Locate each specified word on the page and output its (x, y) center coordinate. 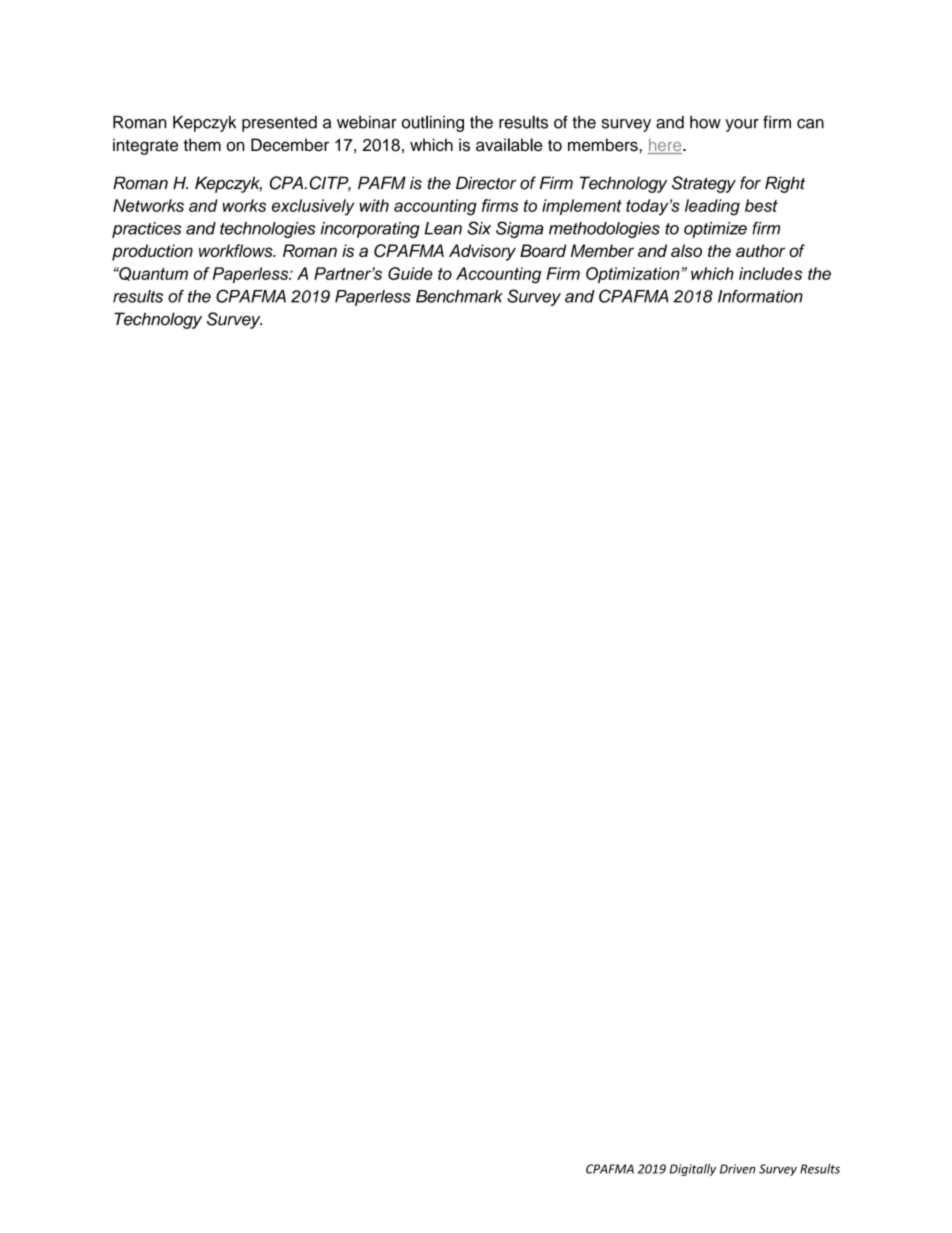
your (742, 125)
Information (760, 296)
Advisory (482, 252)
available (509, 145)
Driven (738, 1169)
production (152, 252)
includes (770, 273)
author (760, 250)
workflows (237, 250)
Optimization (633, 275)
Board (543, 250)
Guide (410, 273)
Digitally (693, 1170)
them (202, 145)
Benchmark (459, 296)
